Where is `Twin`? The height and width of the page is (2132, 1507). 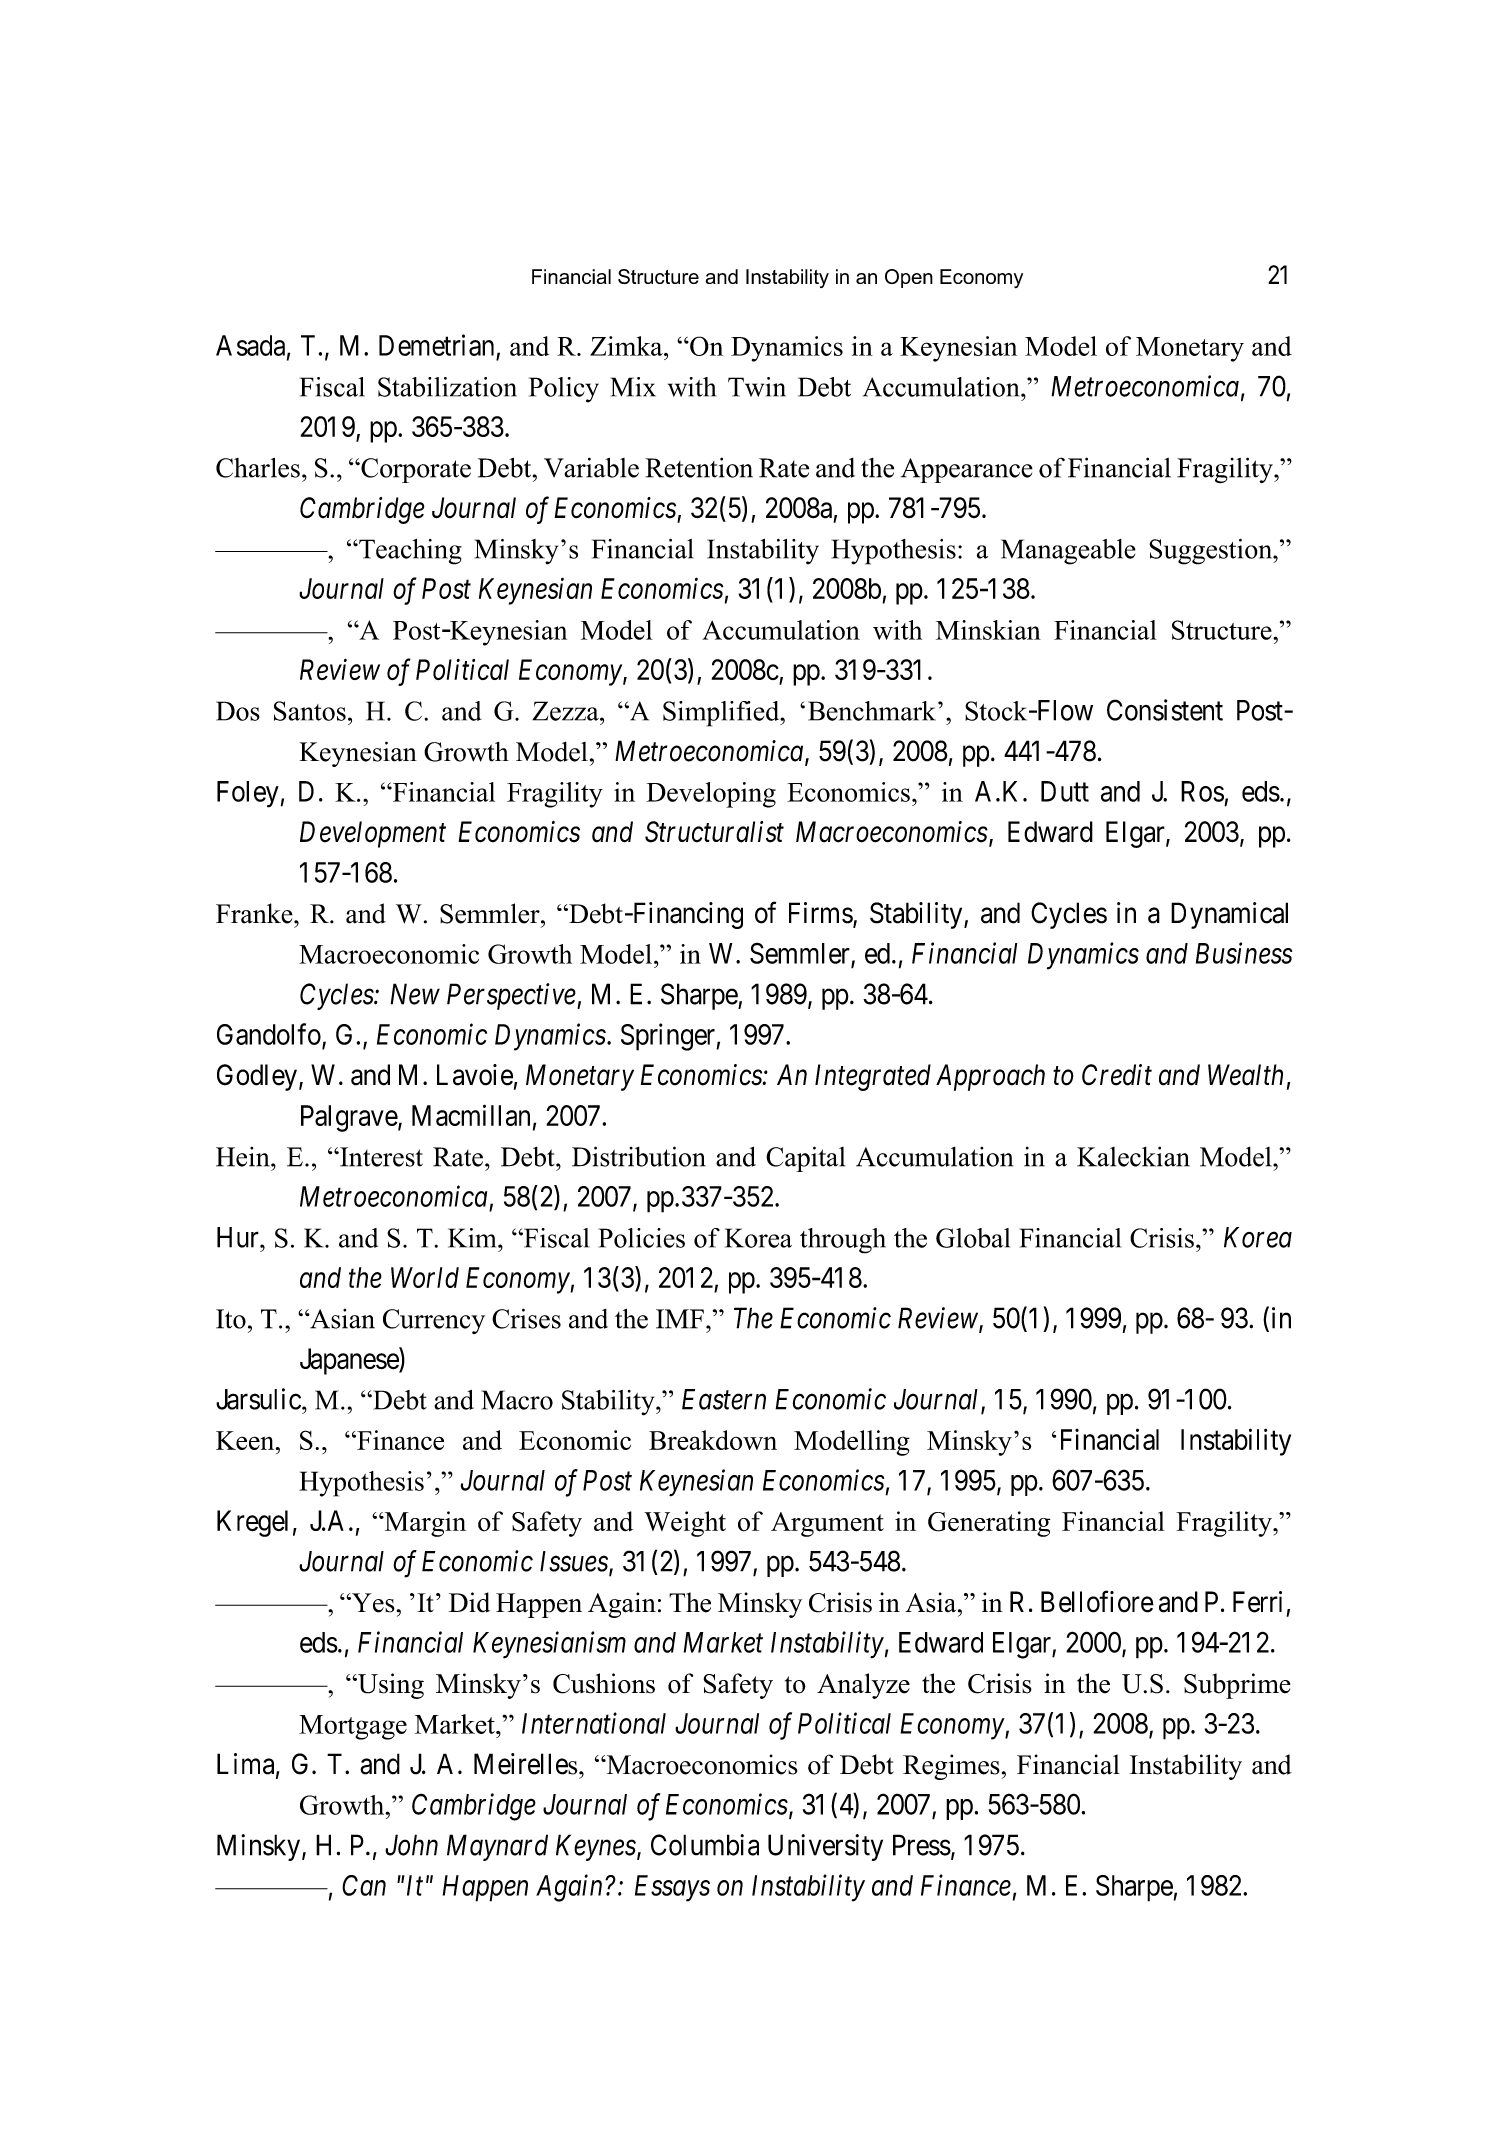 Twin is located at coordinates (757, 387).
